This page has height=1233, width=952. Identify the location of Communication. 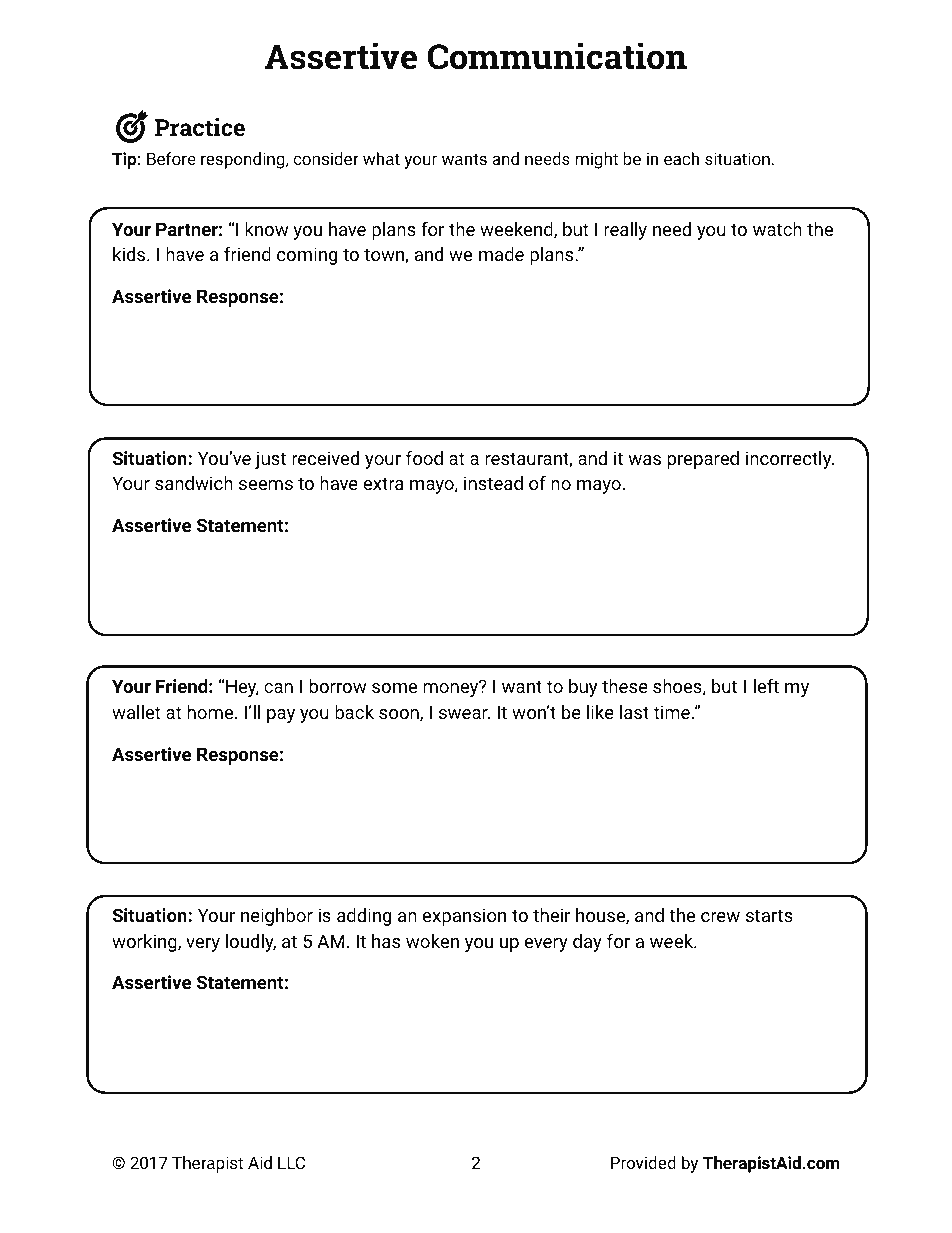
(557, 56).
